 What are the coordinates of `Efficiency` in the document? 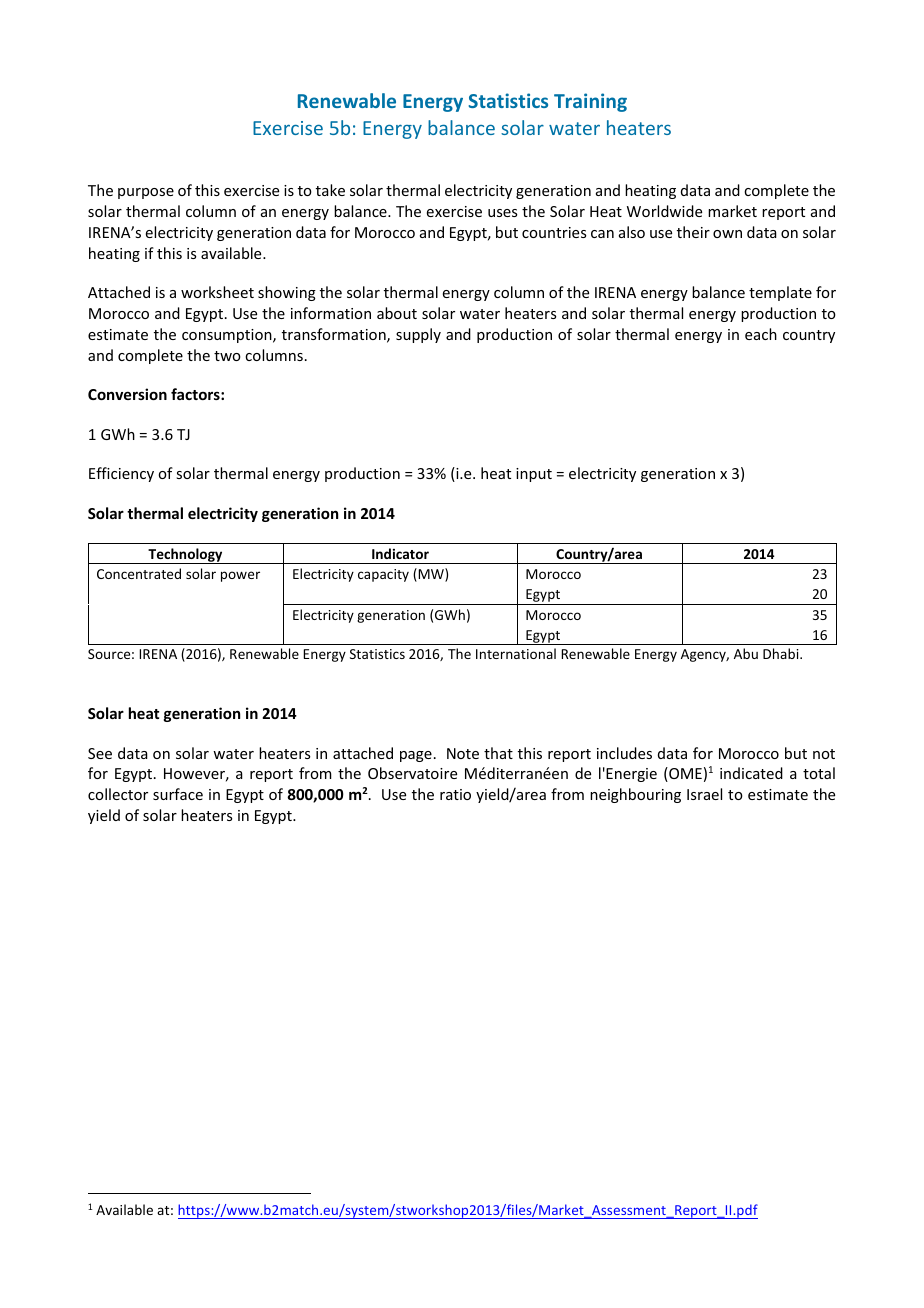 It's located at (121, 474).
